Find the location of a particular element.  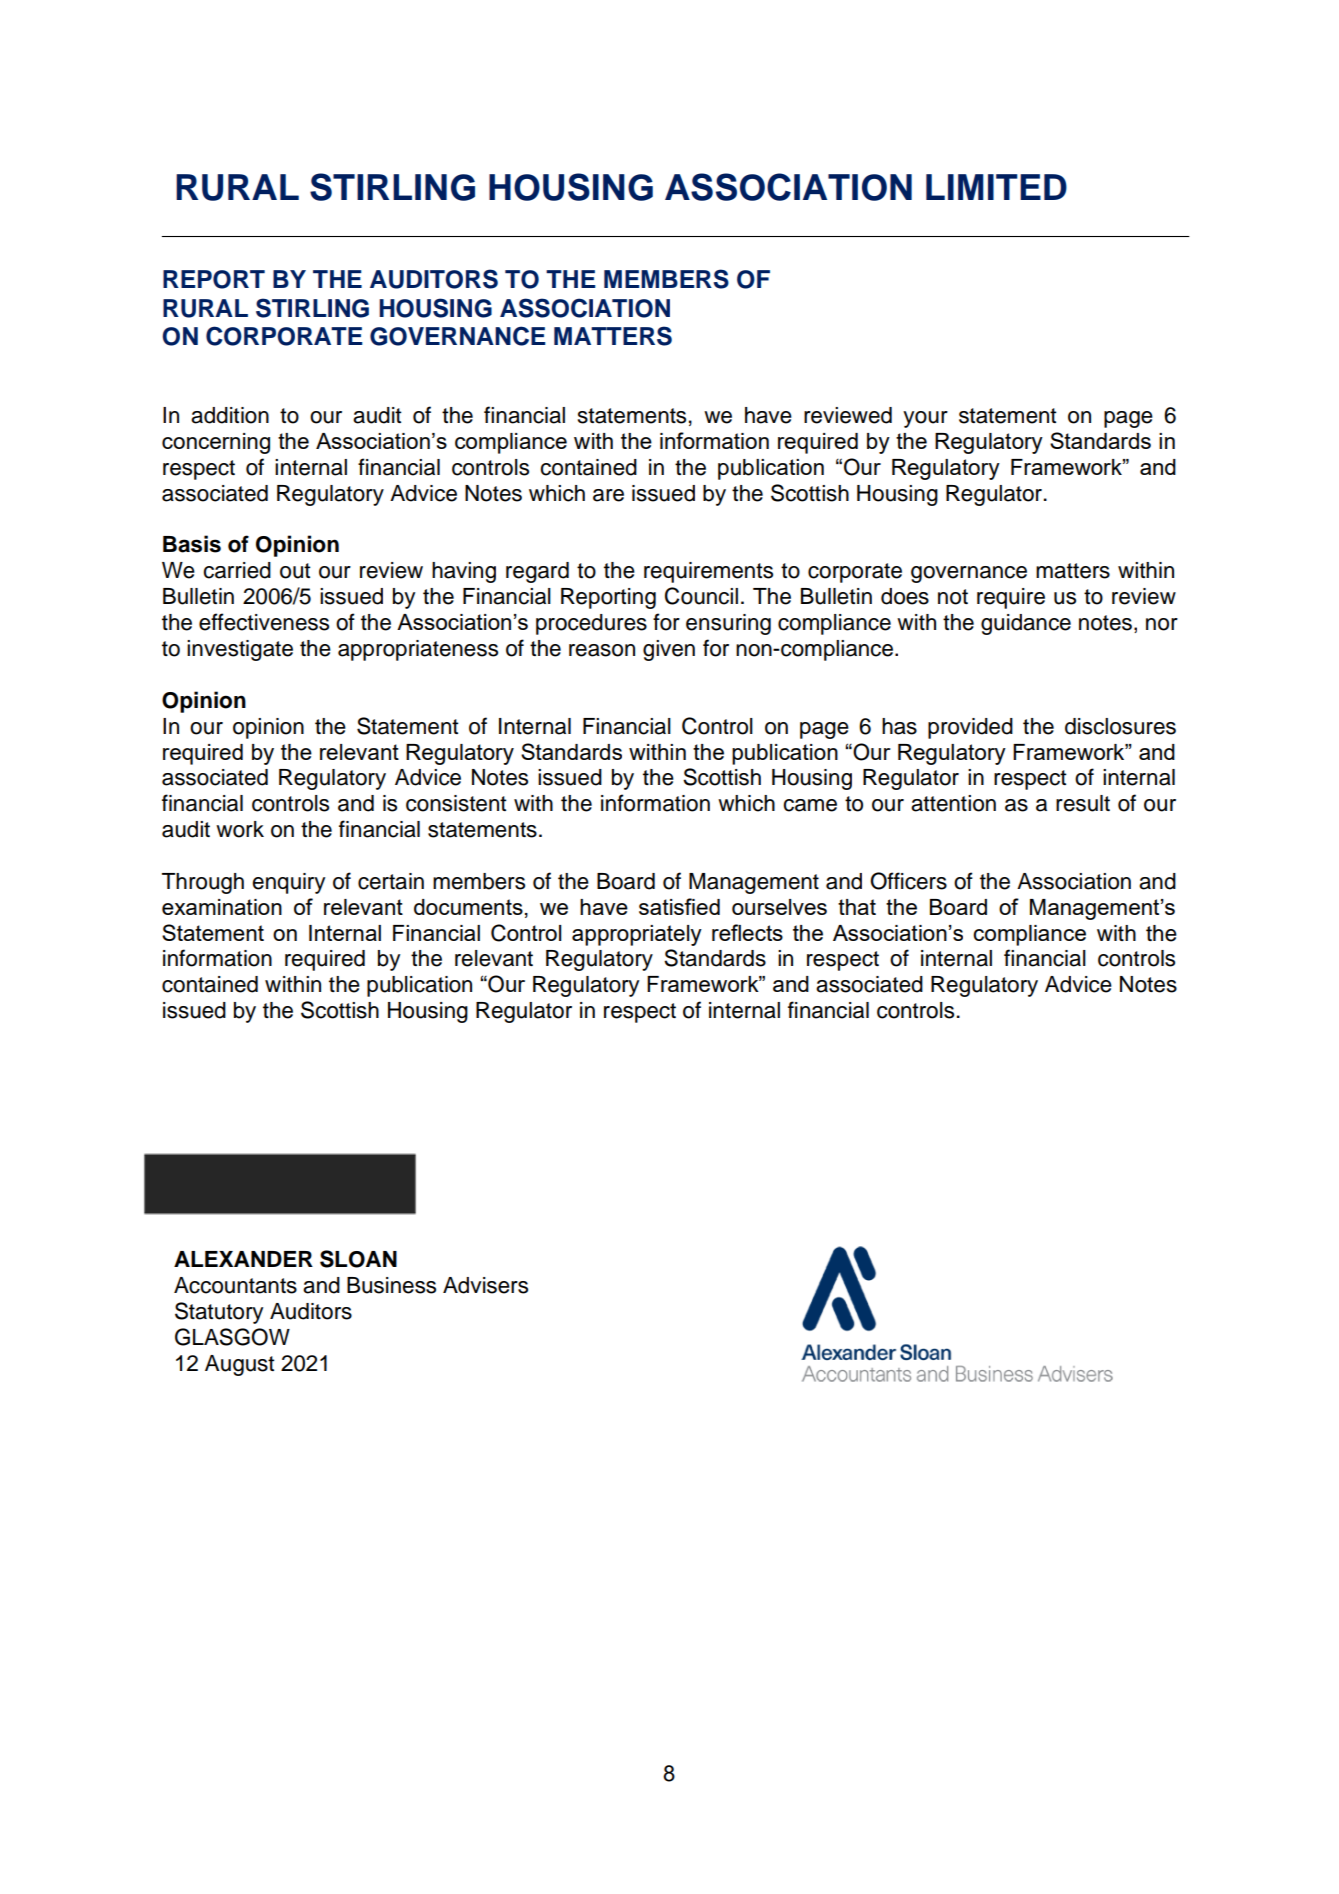

addition is located at coordinates (230, 415).
